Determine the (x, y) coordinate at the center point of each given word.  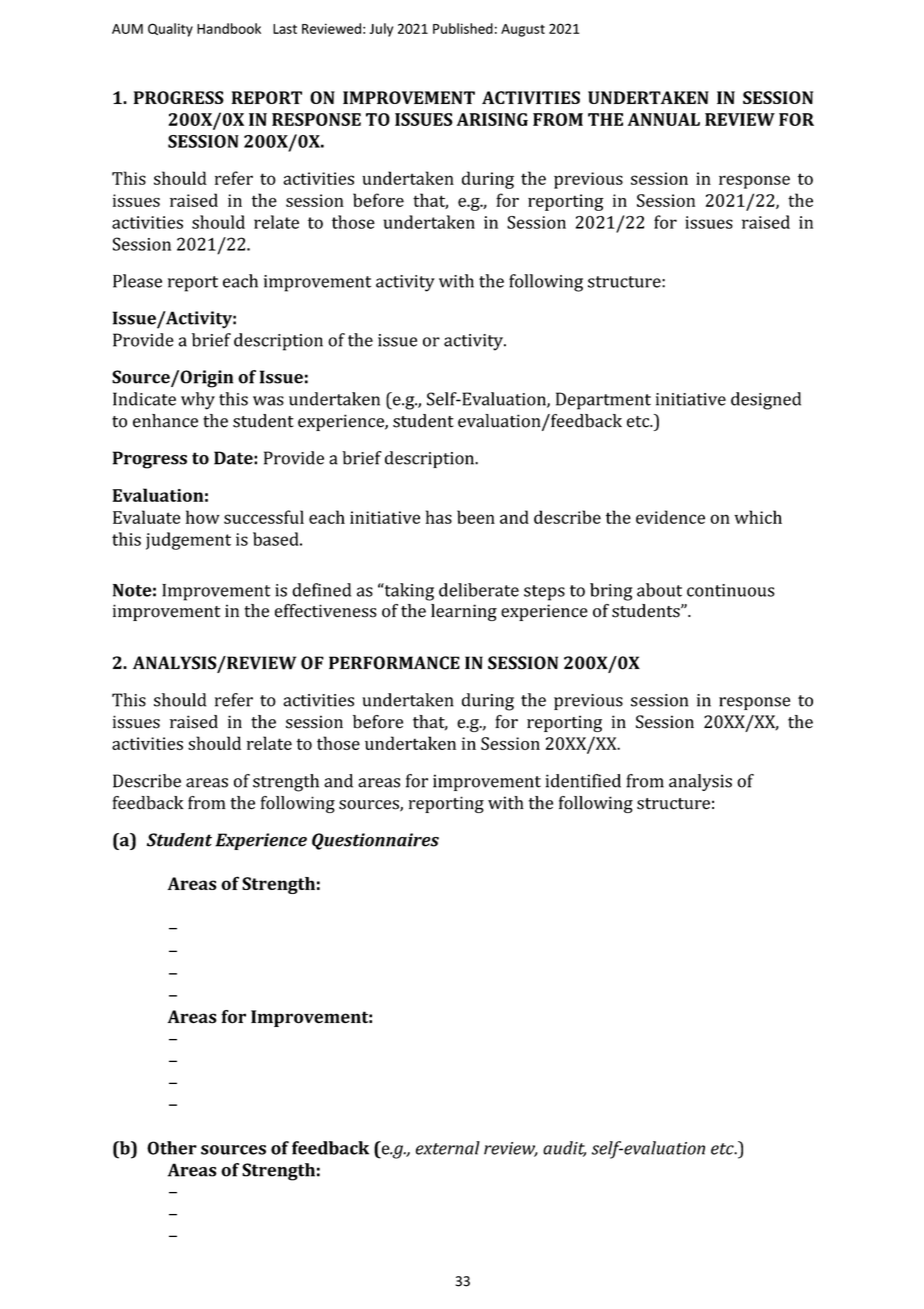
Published (463, 28)
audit (564, 1149)
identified (583, 781)
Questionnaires (375, 841)
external (448, 1148)
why (198, 401)
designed (766, 401)
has (439, 517)
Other (172, 1148)
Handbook (229, 28)
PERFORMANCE (394, 663)
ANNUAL (664, 119)
